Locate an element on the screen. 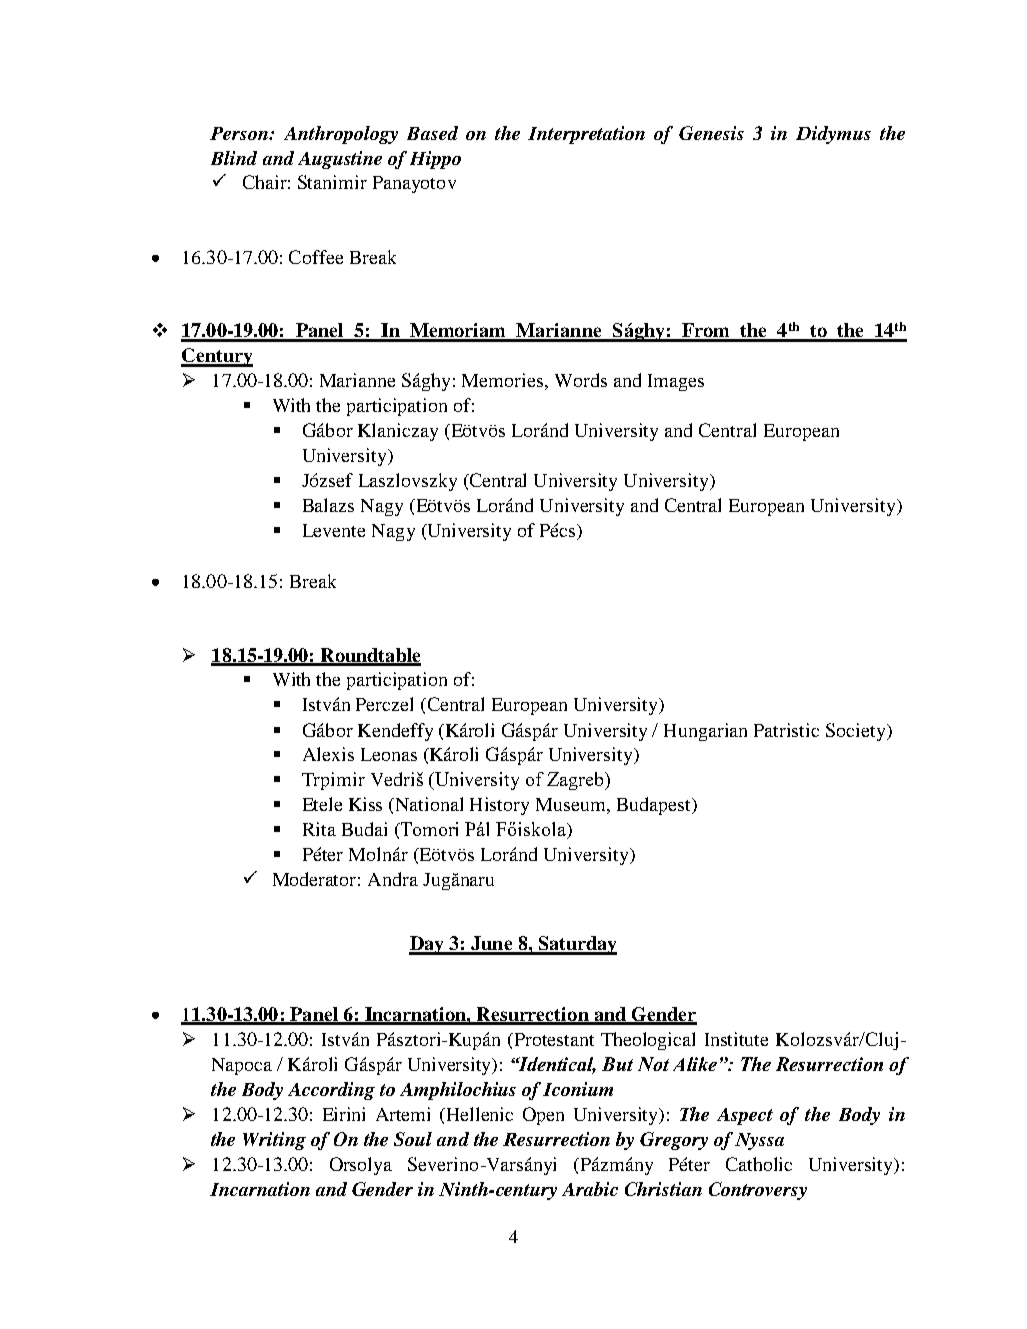  Catholic is located at coordinates (759, 1164).
